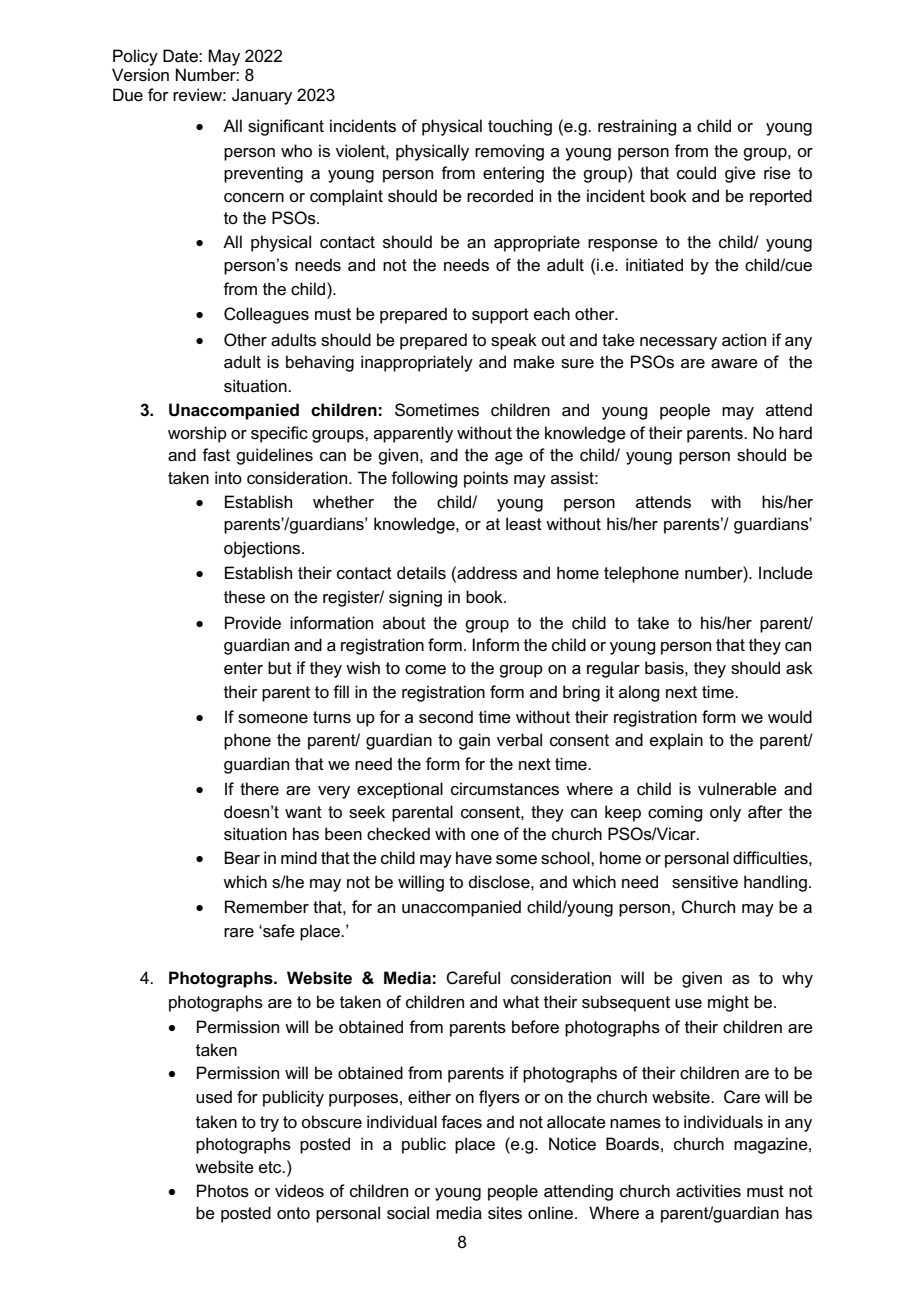  What do you see at coordinates (795, 433) in the image?
I see `hard` at bounding box center [795, 433].
